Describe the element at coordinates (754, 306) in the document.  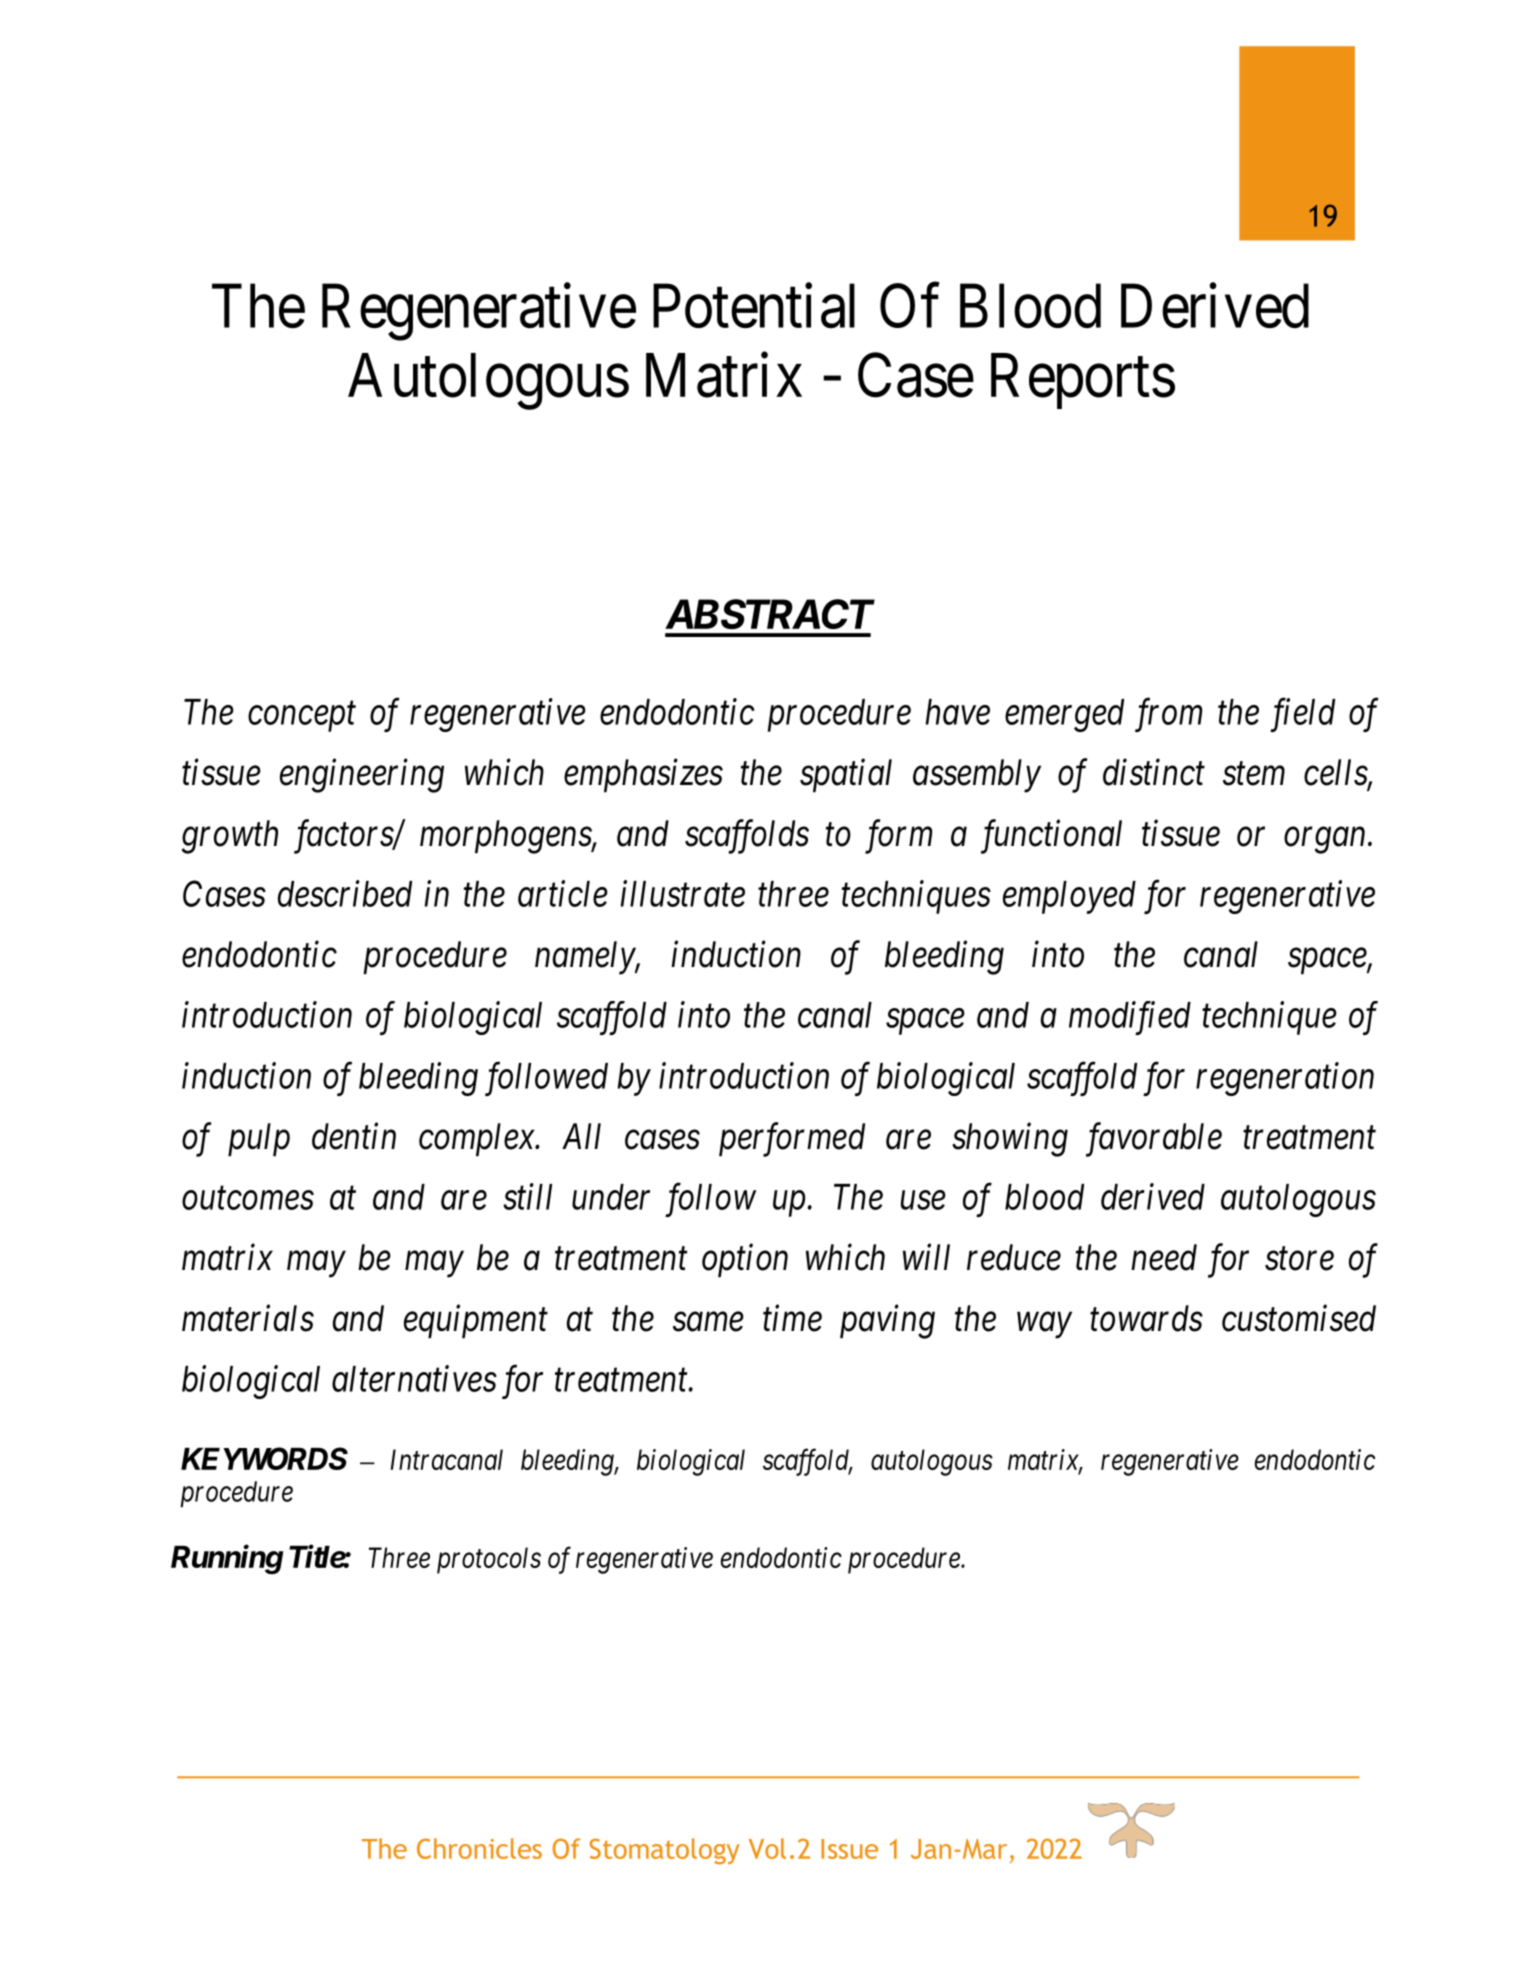
I see `Potential` at that location.
